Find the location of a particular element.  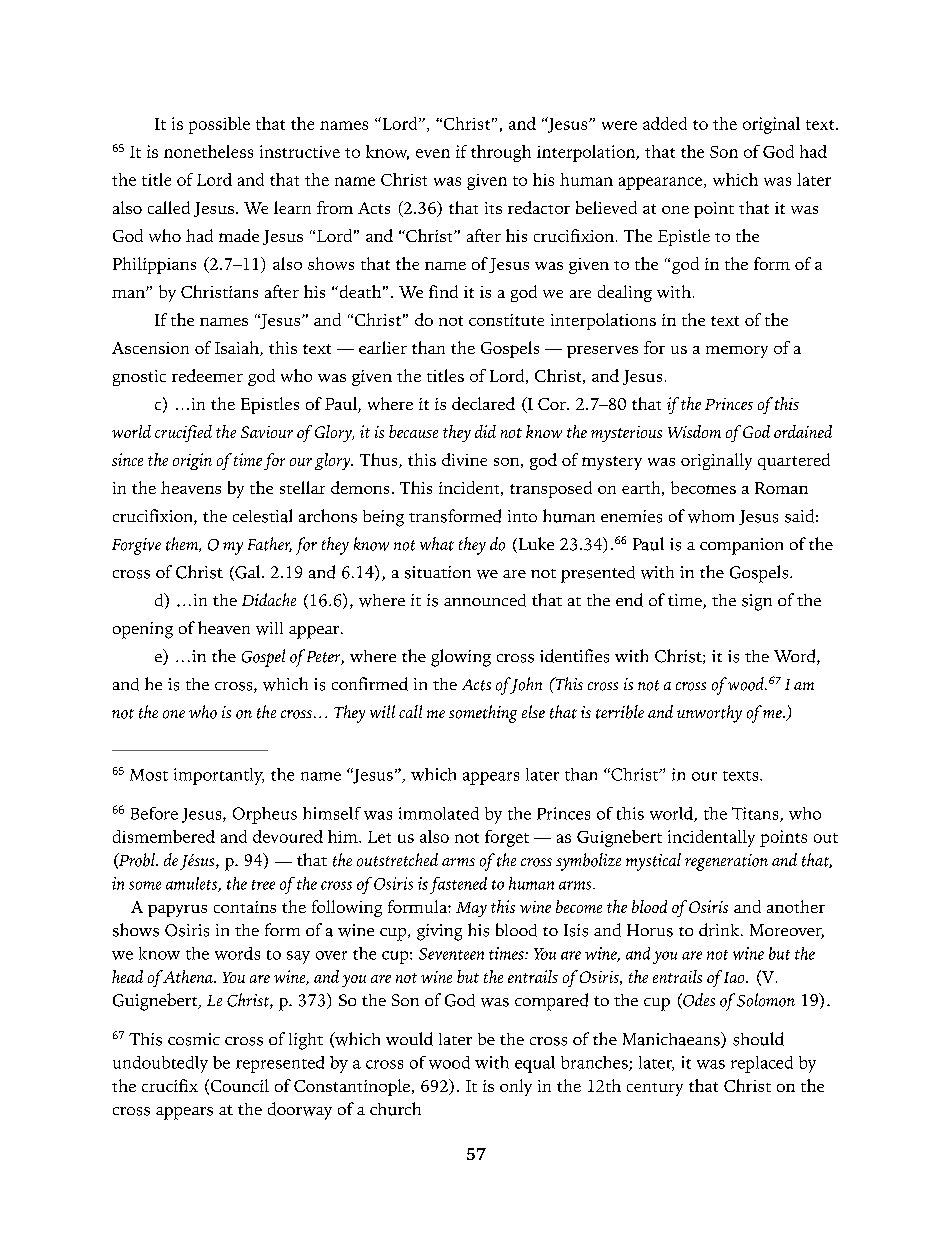

added is located at coordinates (665, 123).
